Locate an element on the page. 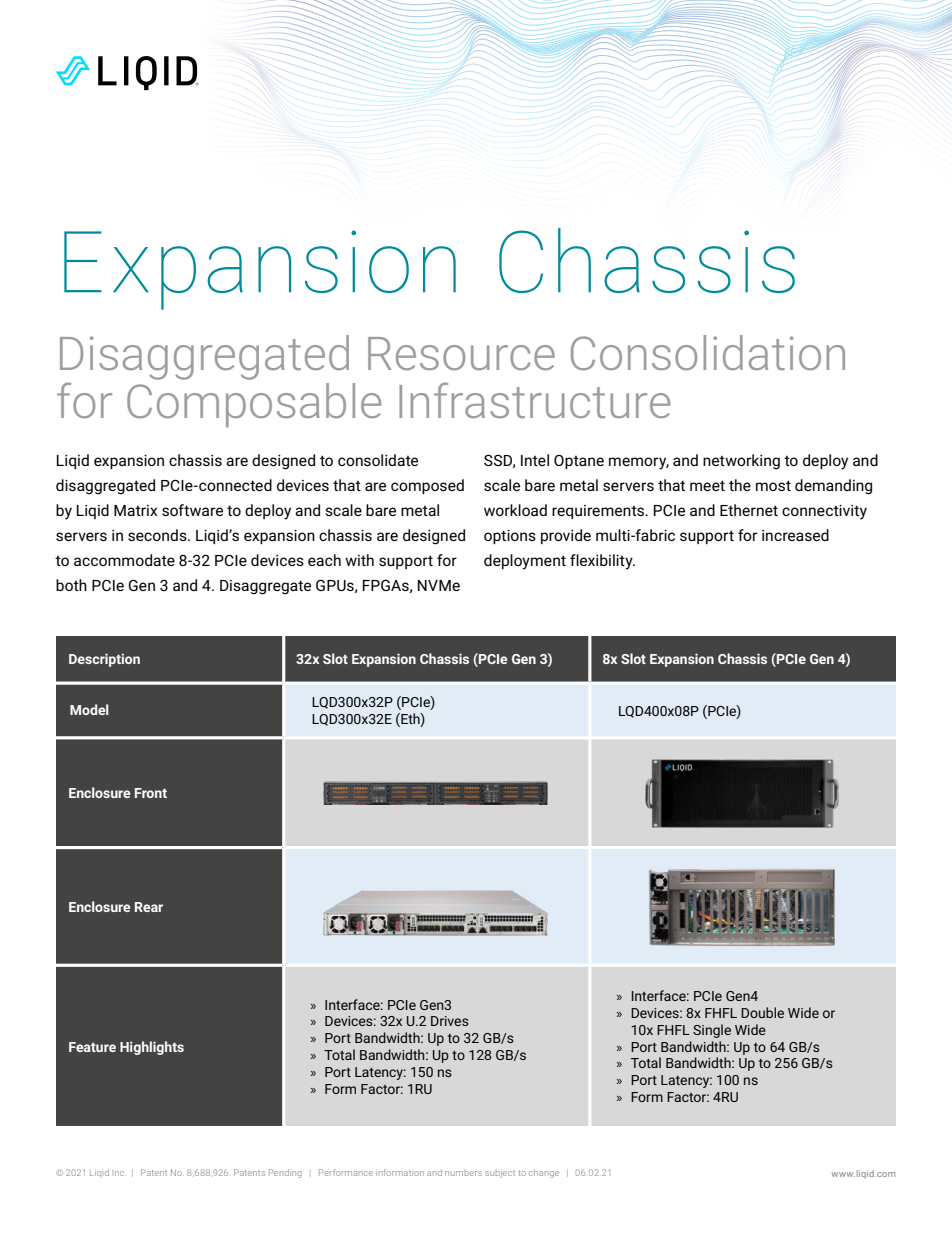  Double is located at coordinates (762, 1012).
